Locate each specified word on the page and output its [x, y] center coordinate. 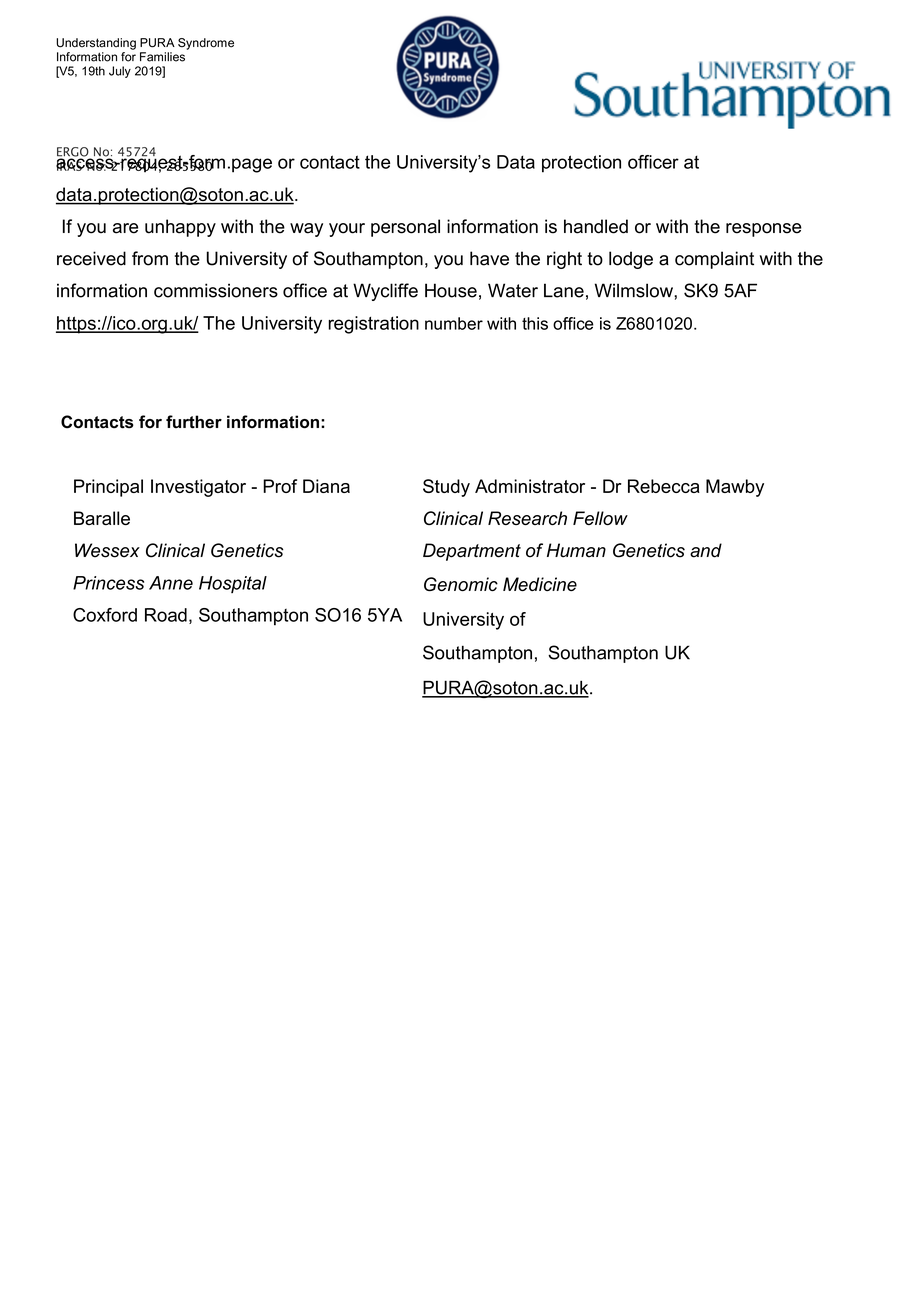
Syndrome [206, 44]
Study [446, 488]
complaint [714, 260]
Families [162, 57]
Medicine [540, 584]
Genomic [461, 584]
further [194, 422]
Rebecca [664, 486]
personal [405, 228]
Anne [171, 583]
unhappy [180, 228]
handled [596, 226]
